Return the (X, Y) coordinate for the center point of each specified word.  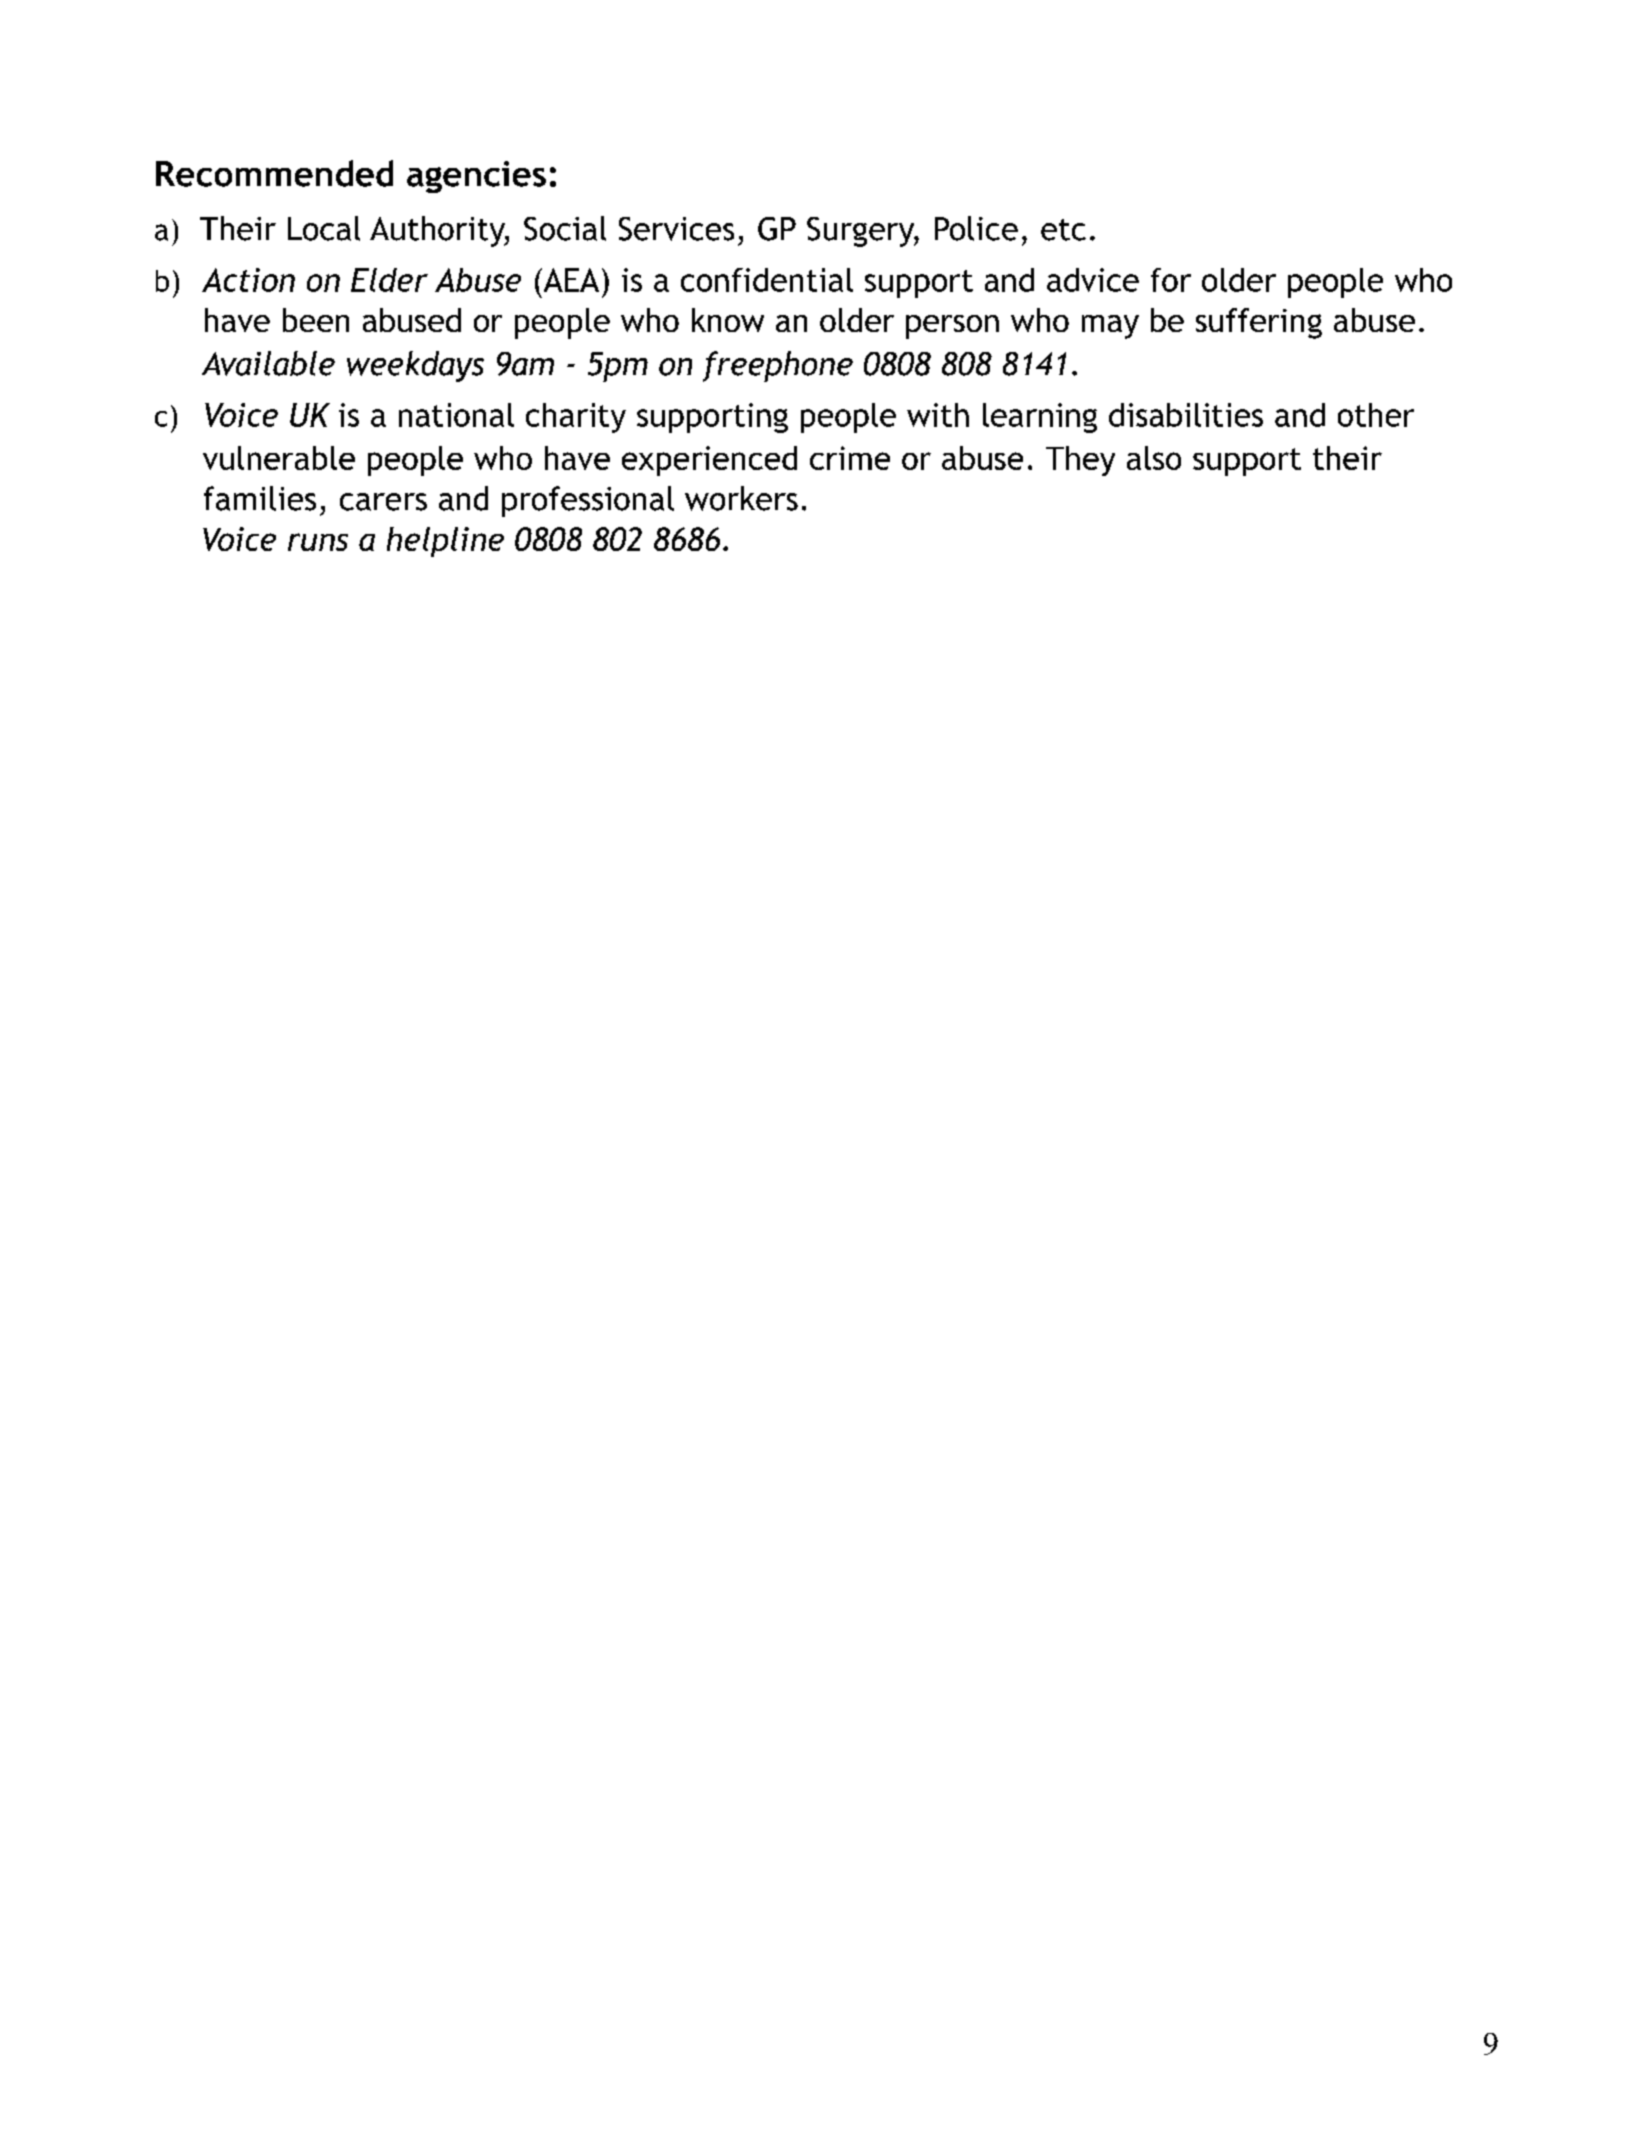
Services (676, 229)
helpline (445, 542)
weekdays (415, 366)
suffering (1259, 323)
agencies (476, 177)
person (952, 327)
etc (1063, 230)
